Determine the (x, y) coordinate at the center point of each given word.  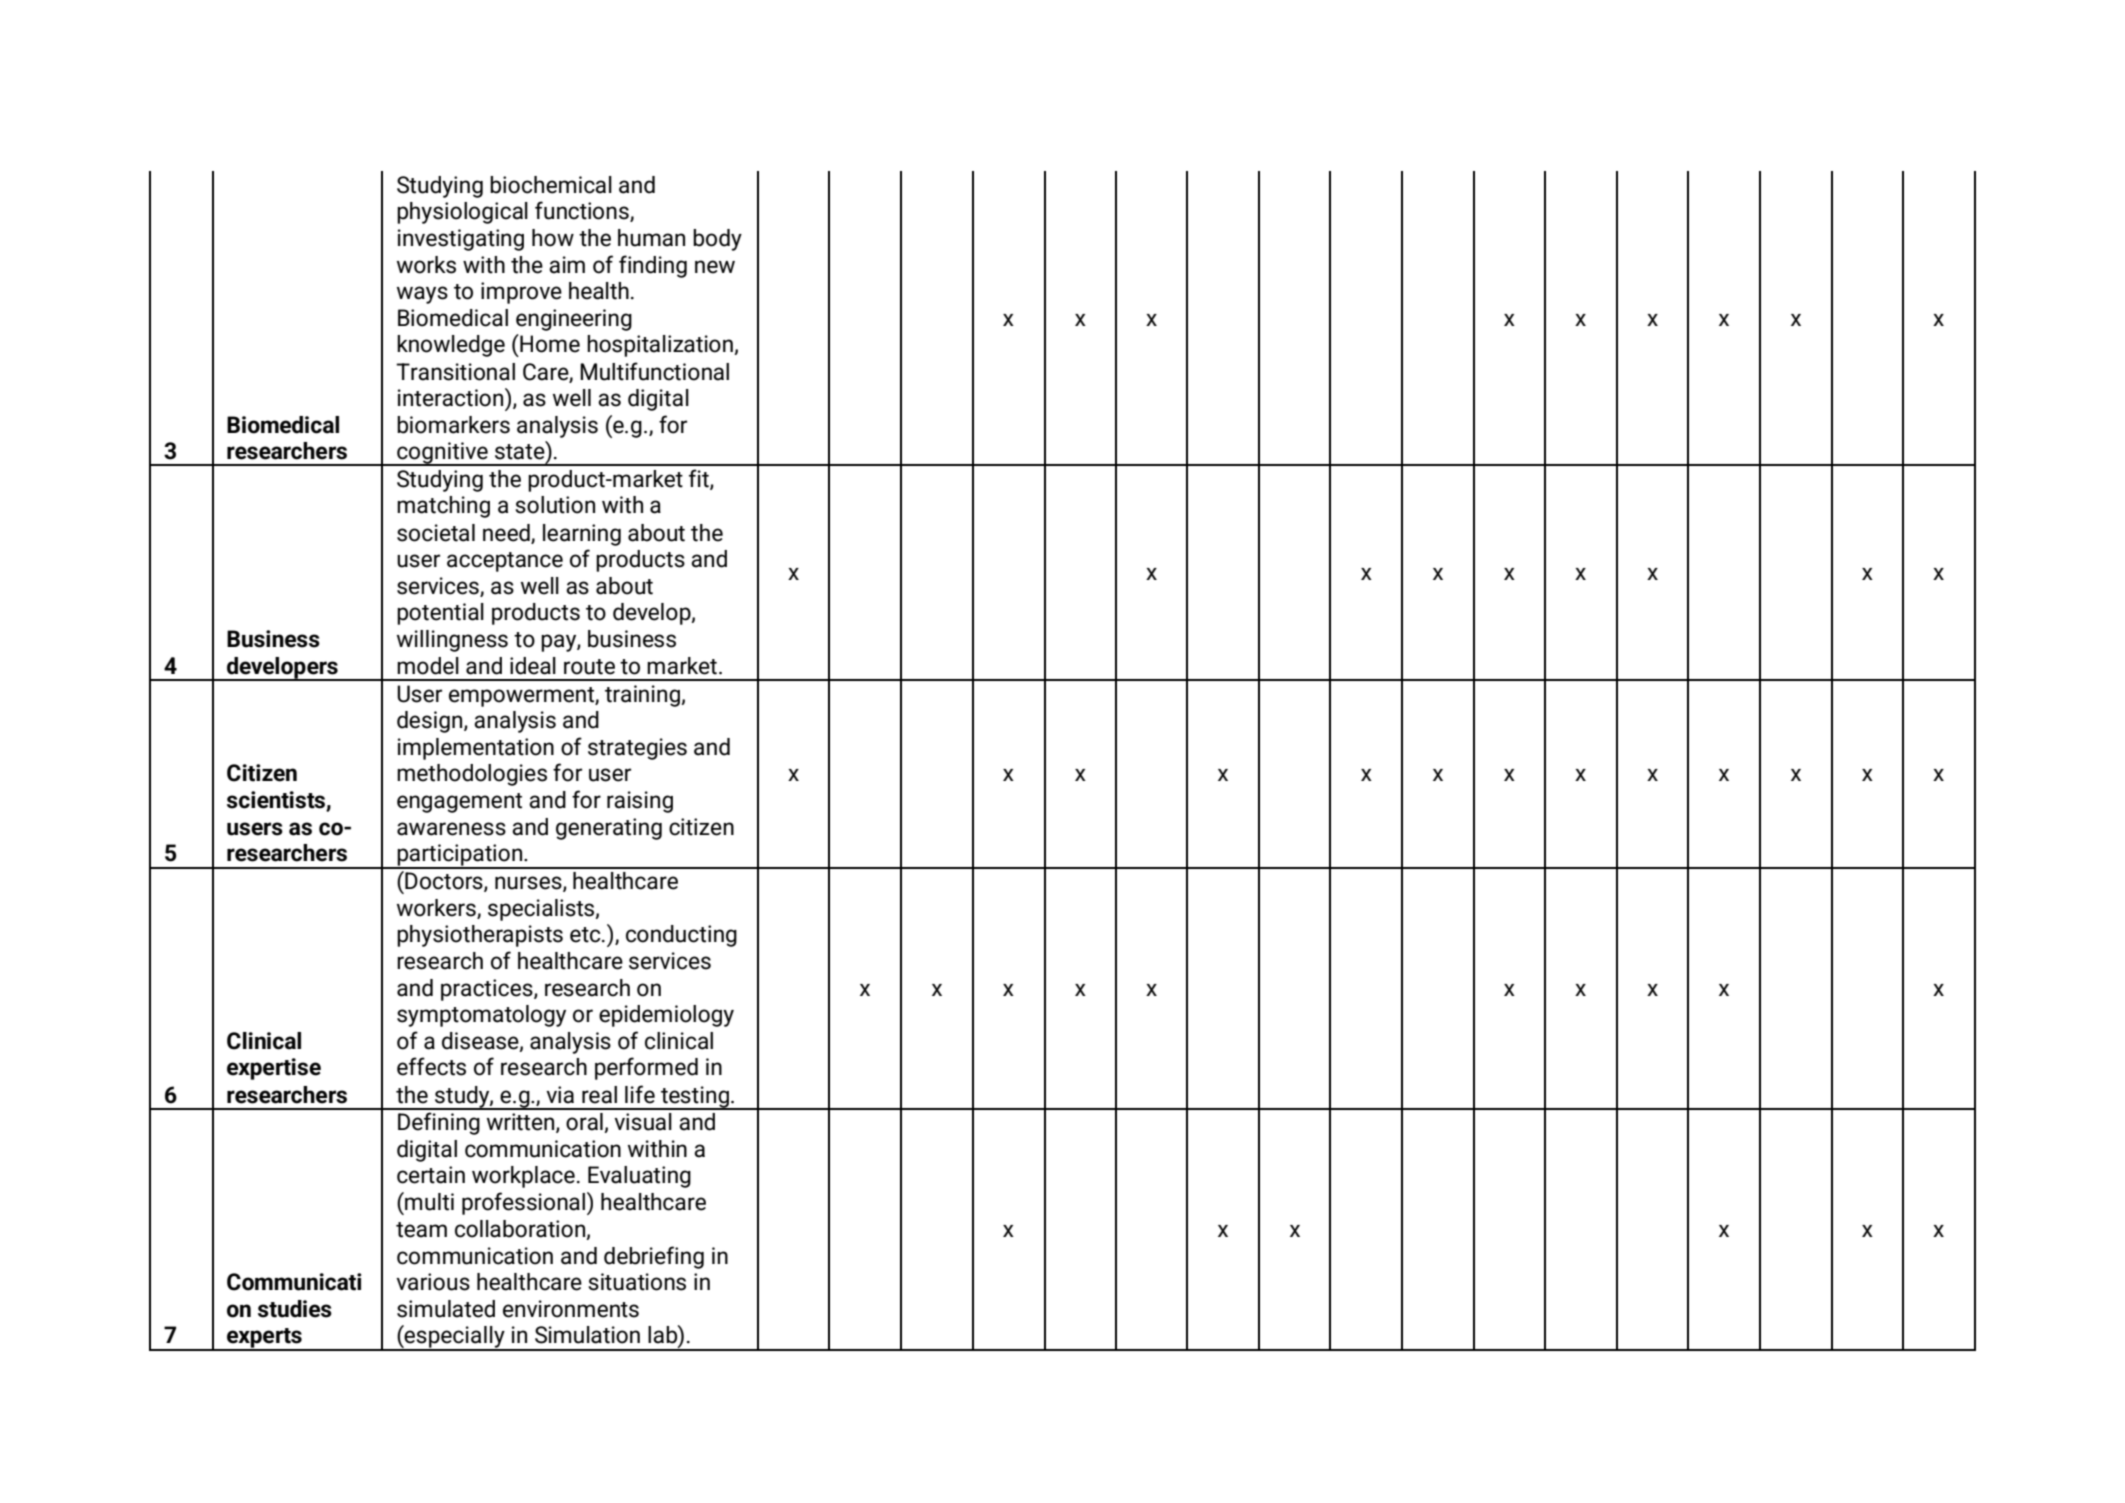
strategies (637, 749)
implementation (476, 749)
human (651, 238)
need (507, 533)
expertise (274, 1069)
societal (436, 533)
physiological (462, 213)
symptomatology (481, 1016)
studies (295, 1309)
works (426, 265)
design (431, 722)
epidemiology (666, 1016)
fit (700, 479)
